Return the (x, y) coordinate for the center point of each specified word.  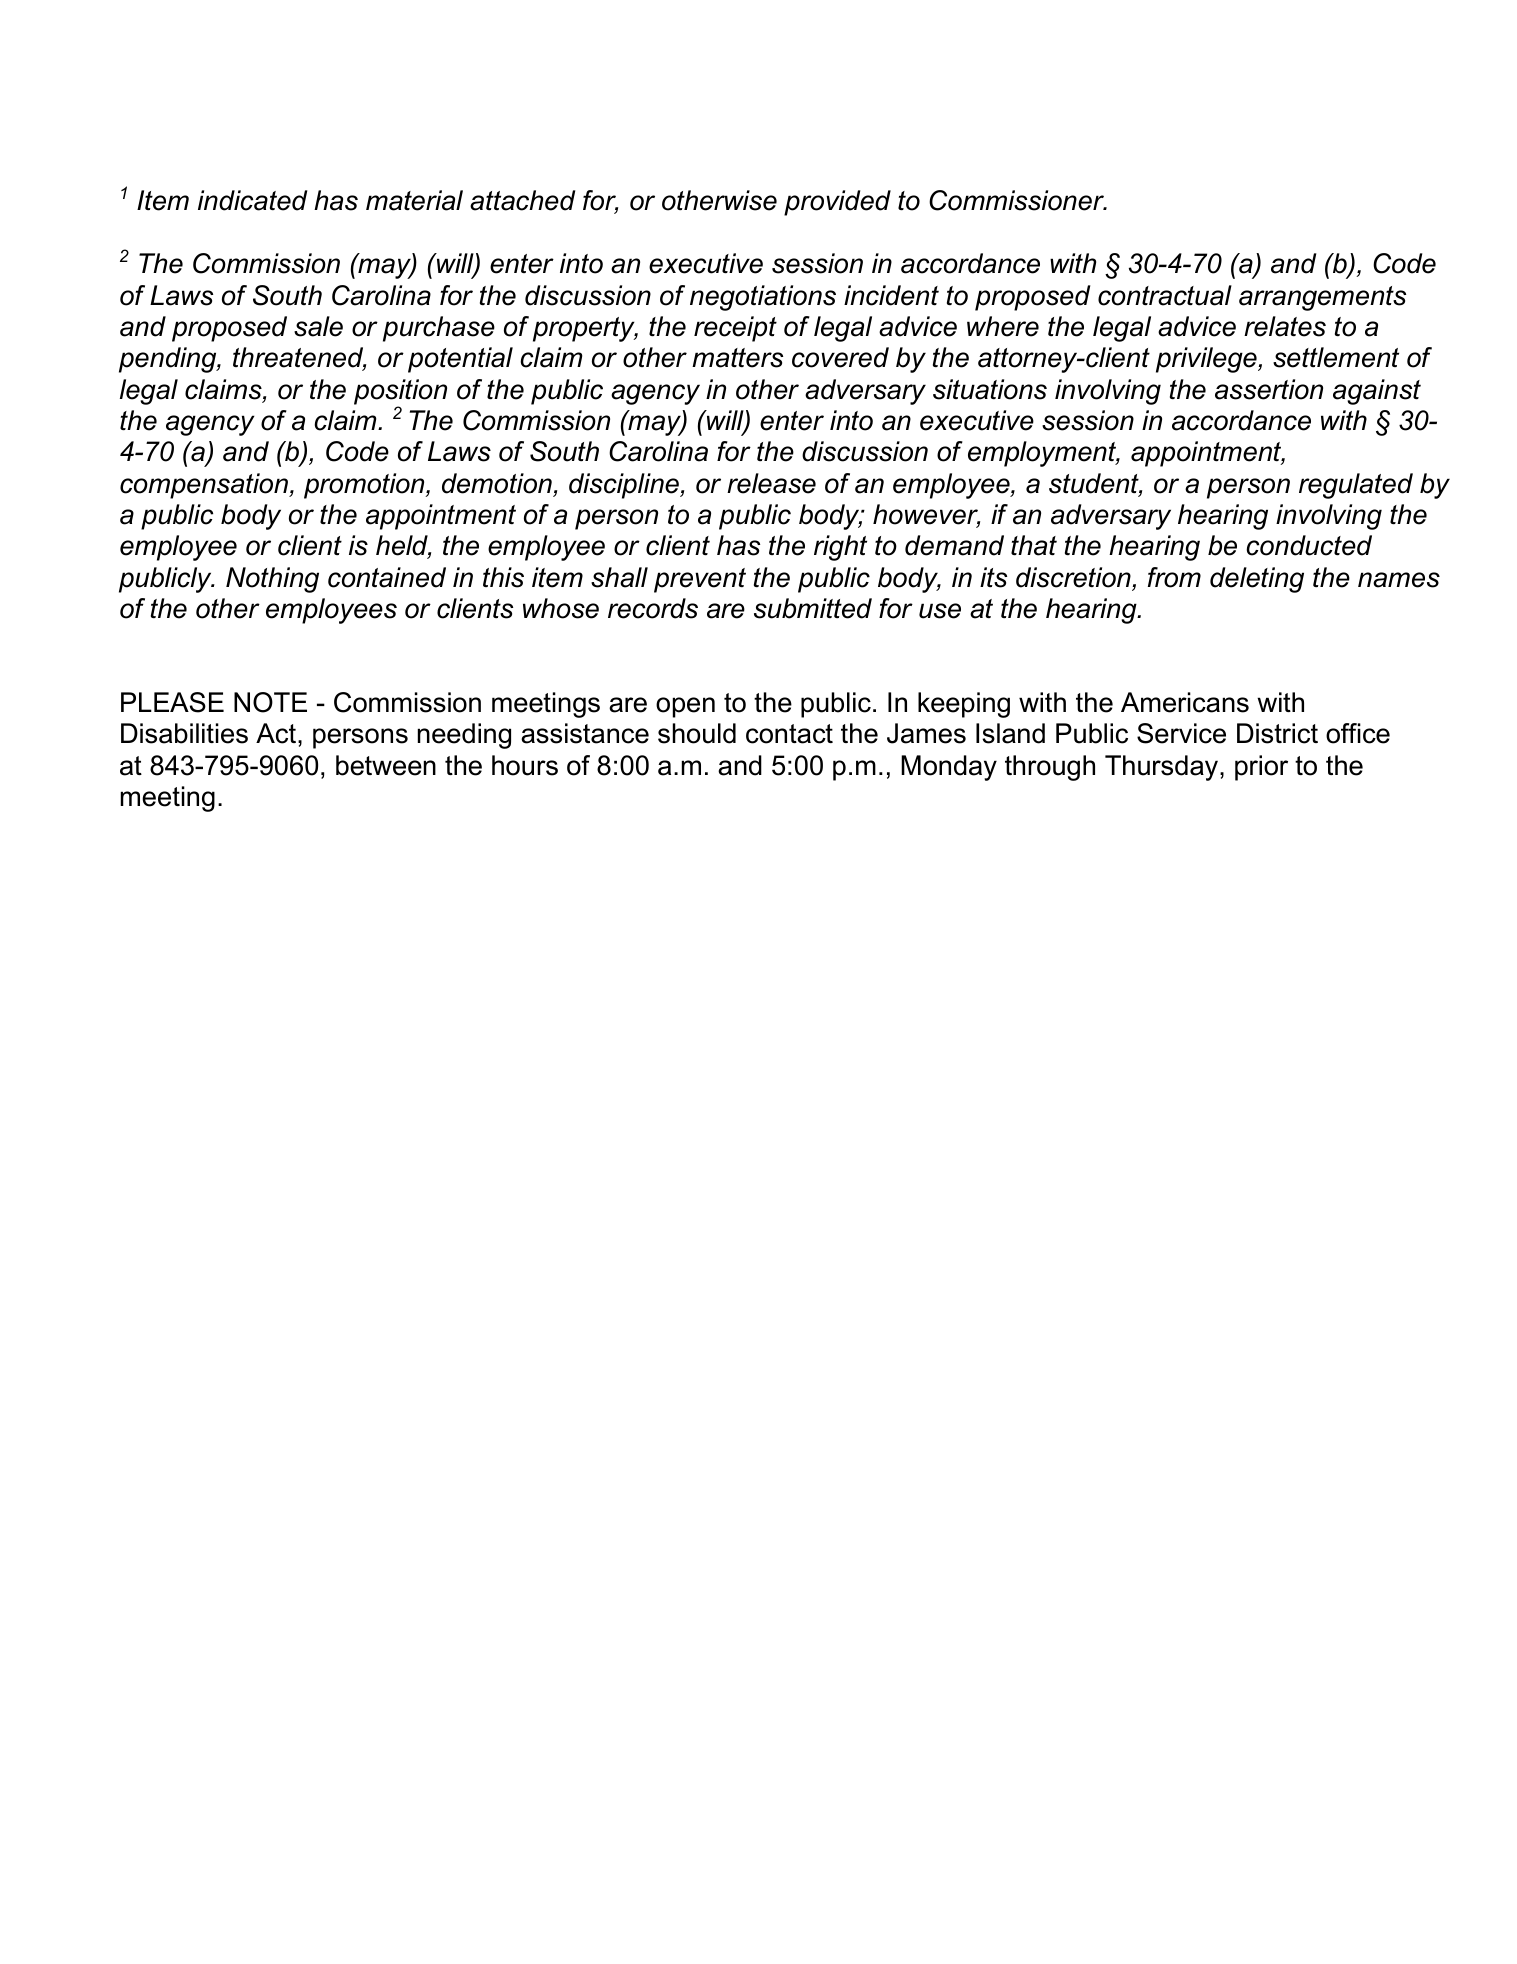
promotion (365, 486)
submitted (813, 608)
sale (318, 326)
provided (837, 203)
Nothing (272, 580)
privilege (1207, 360)
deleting (1257, 580)
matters (737, 358)
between (386, 765)
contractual (1165, 295)
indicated (252, 200)
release (771, 483)
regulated (1356, 486)
